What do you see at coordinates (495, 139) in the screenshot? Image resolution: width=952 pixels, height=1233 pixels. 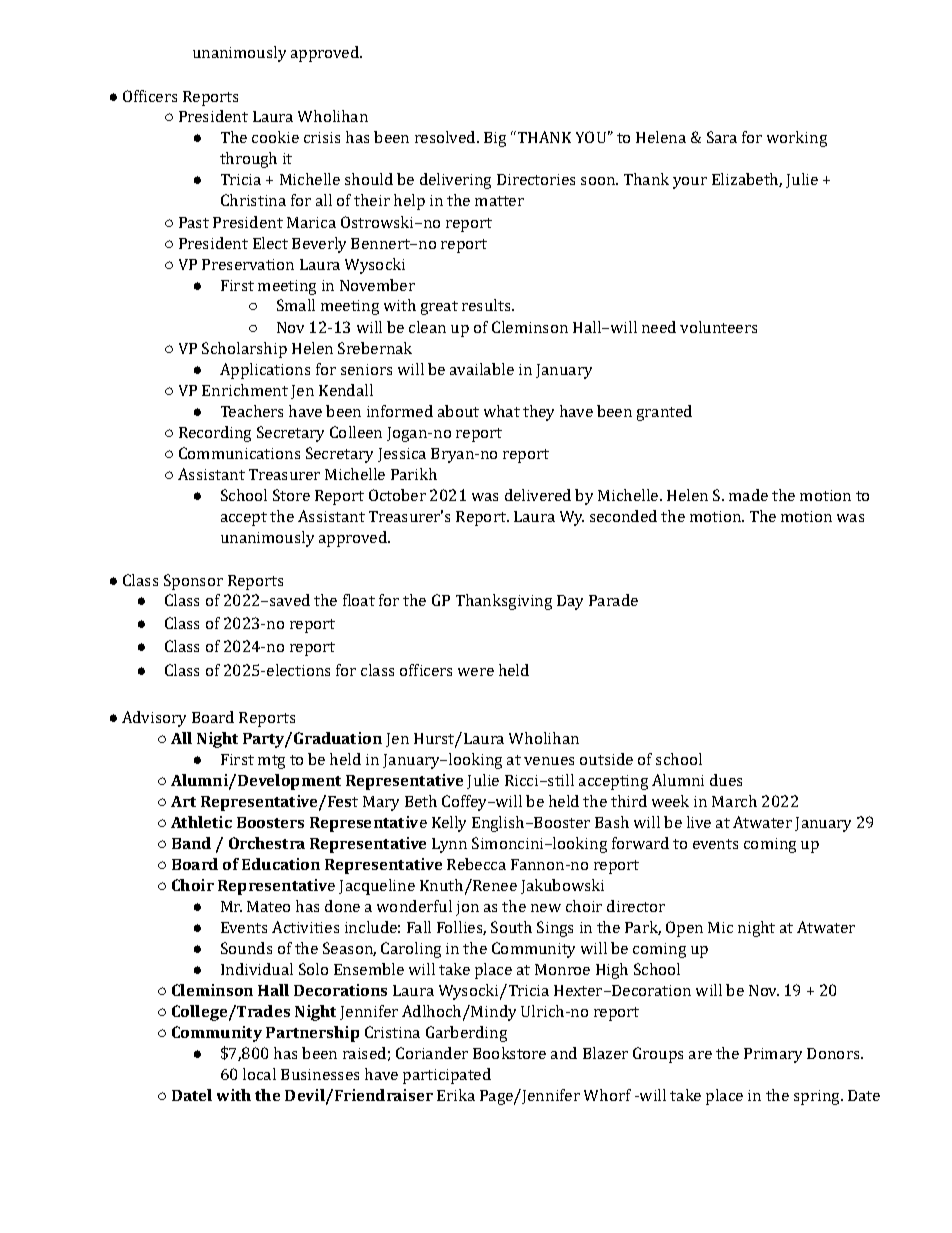 I see `Big` at bounding box center [495, 139].
